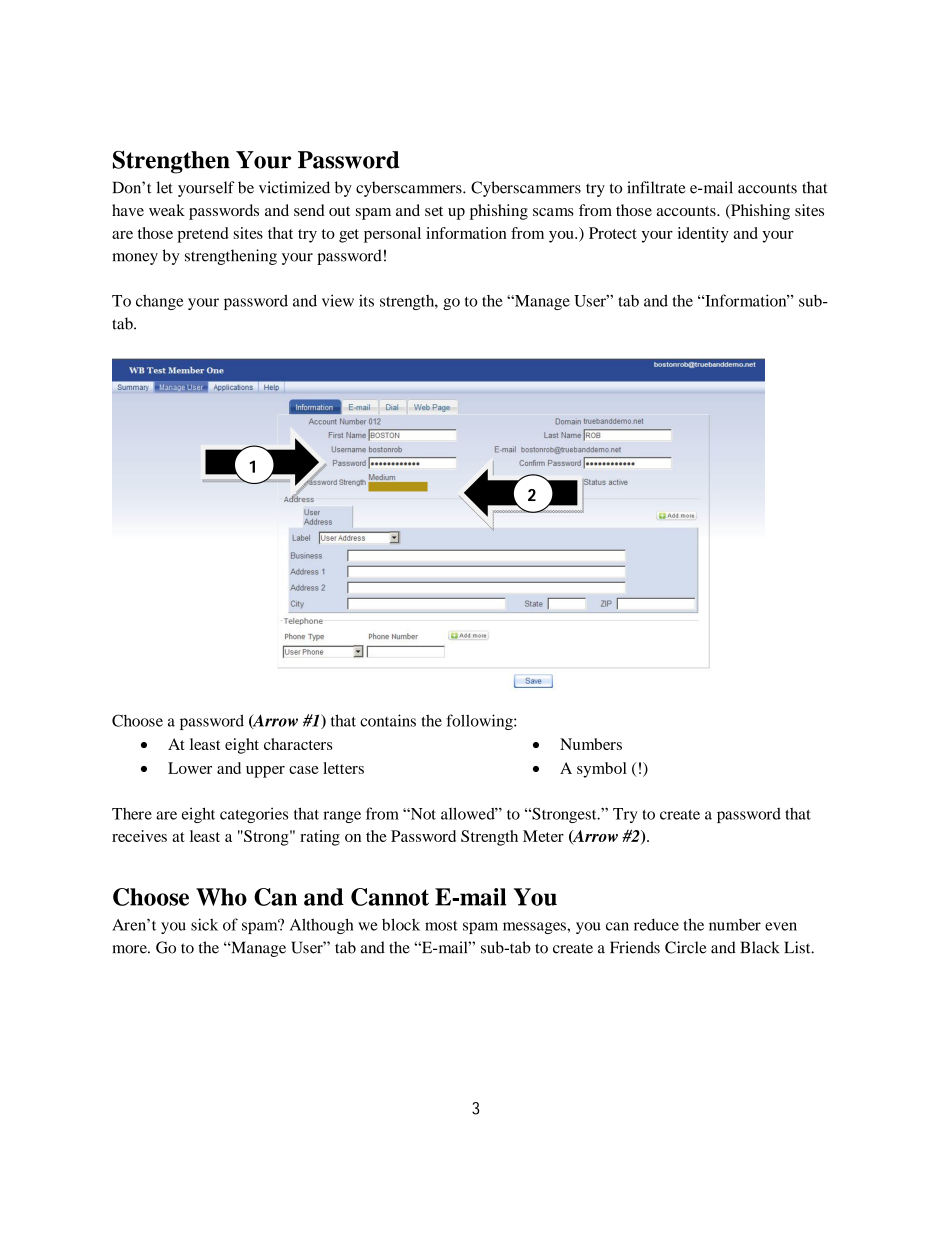 Image resolution: width=952 pixels, height=1233 pixels. What do you see at coordinates (543, 836) in the screenshot?
I see `Meter` at bounding box center [543, 836].
